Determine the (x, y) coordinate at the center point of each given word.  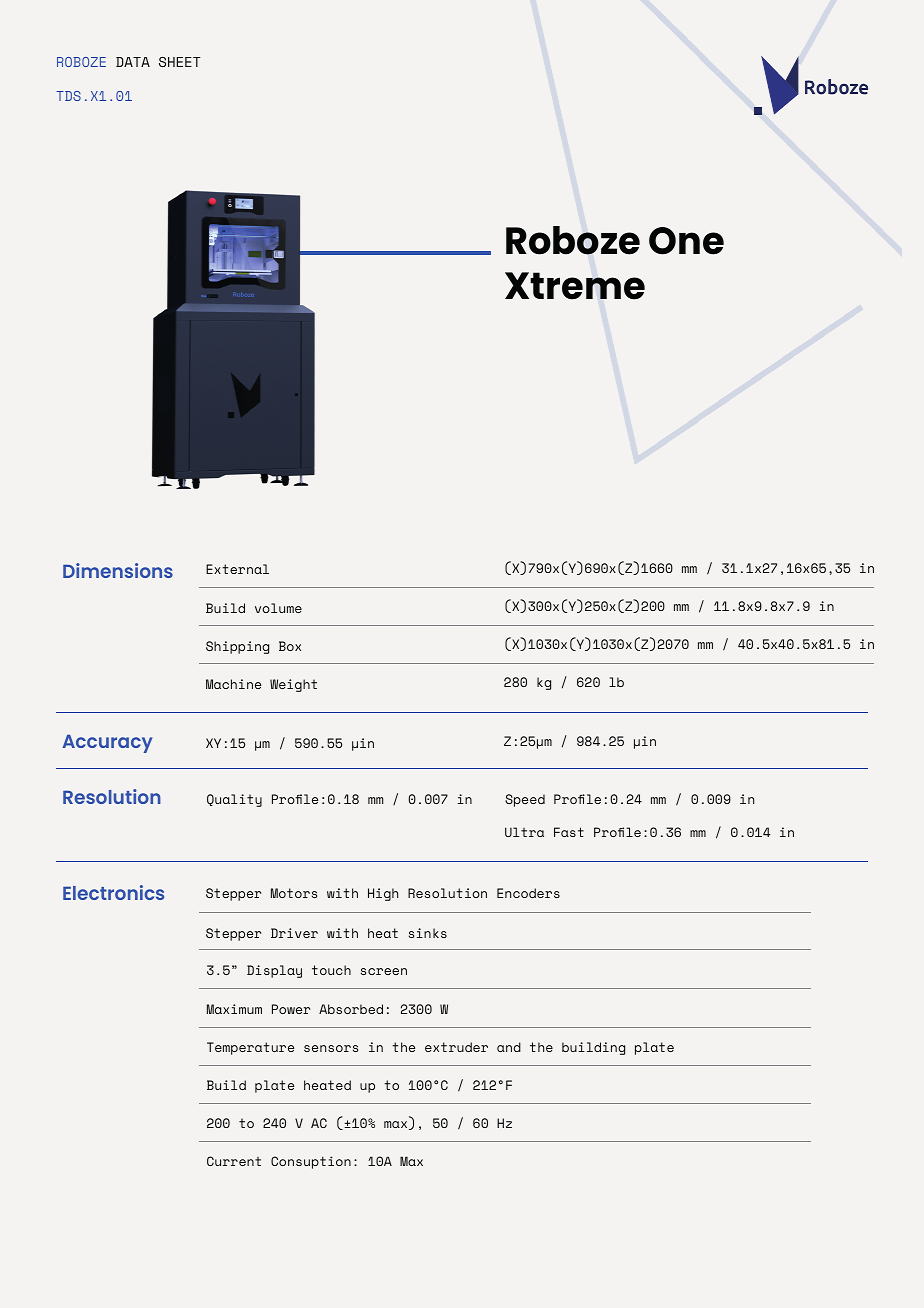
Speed (525, 800)
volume (278, 608)
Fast (569, 832)
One (686, 241)
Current (234, 1161)
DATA (133, 62)
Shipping (237, 647)
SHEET (180, 62)
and (509, 1047)
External (237, 569)
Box (290, 646)
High (383, 894)
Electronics (113, 892)
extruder (456, 1047)
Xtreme (575, 286)
